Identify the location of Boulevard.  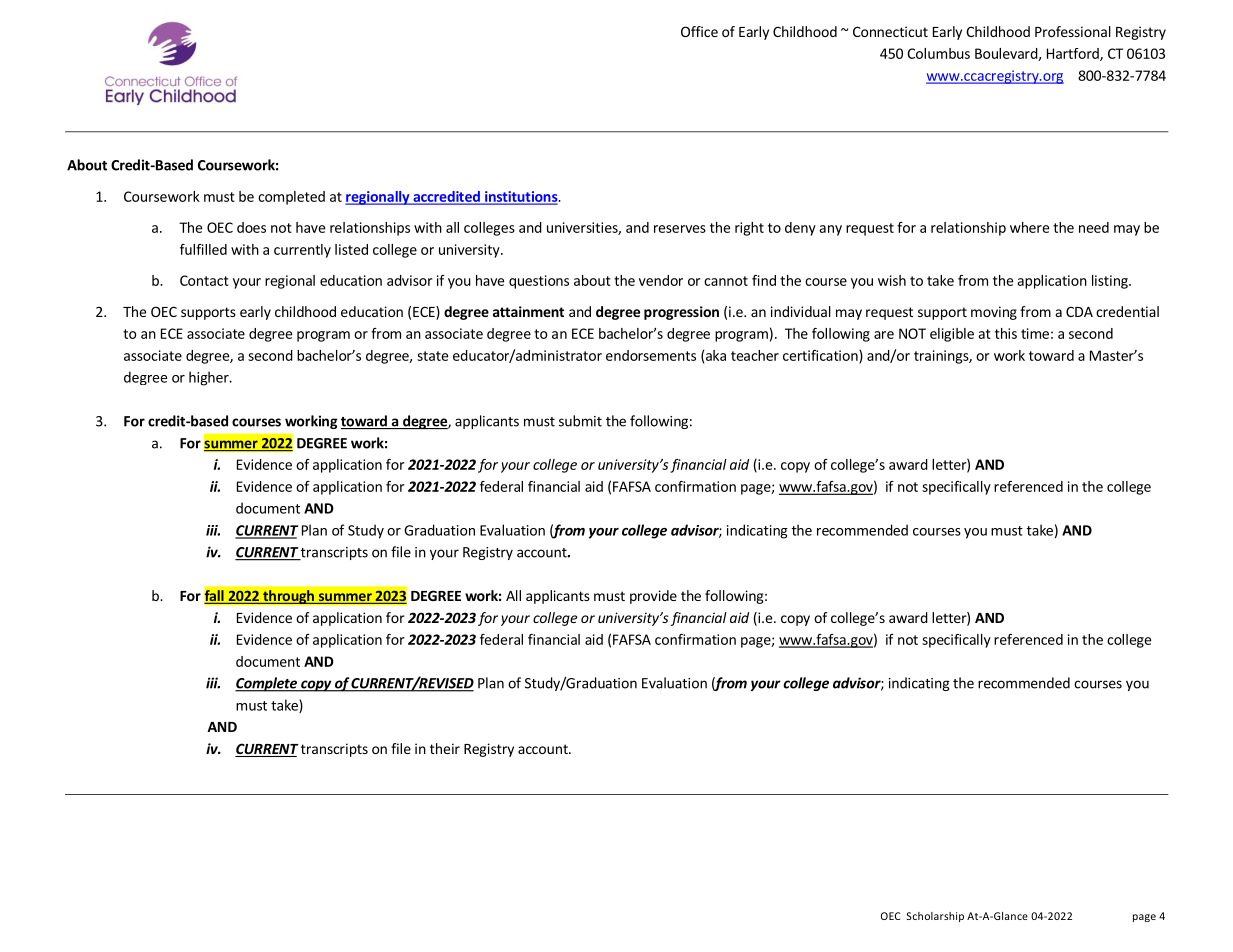
(1007, 54).
